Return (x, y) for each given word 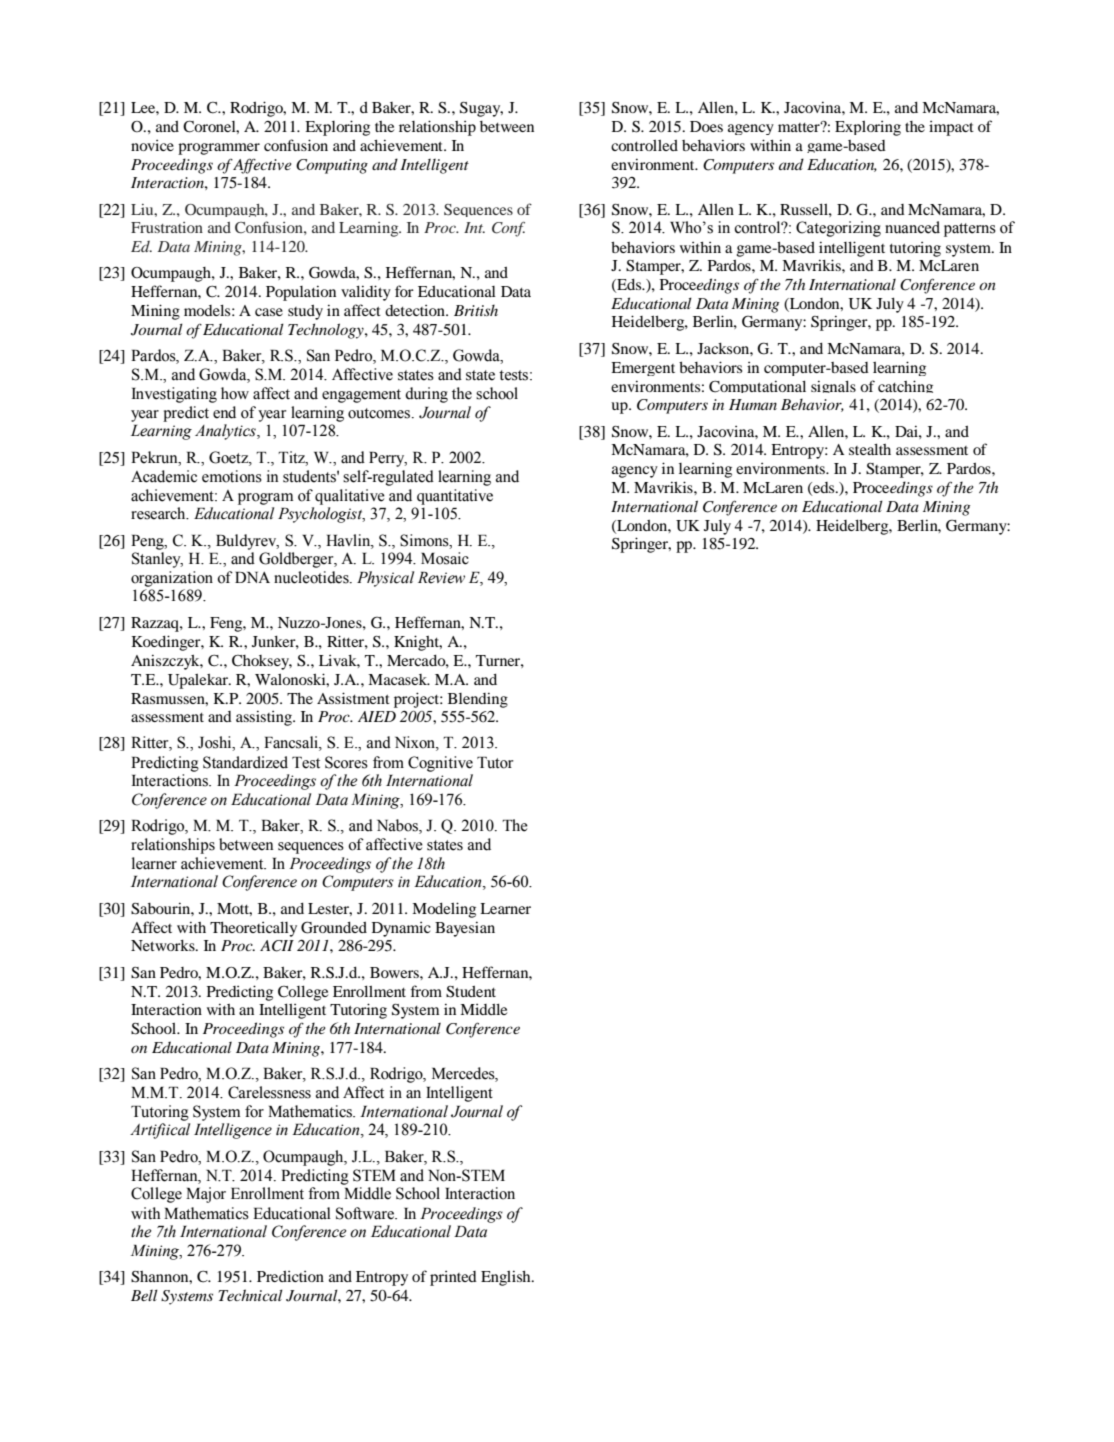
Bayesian (465, 929)
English (507, 1278)
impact (951, 128)
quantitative (455, 497)
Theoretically (253, 929)
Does (706, 126)
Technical (250, 1295)
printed (453, 1278)
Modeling (444, 910)
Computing (332, 166)
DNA (252, 577)
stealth (870, 449)
